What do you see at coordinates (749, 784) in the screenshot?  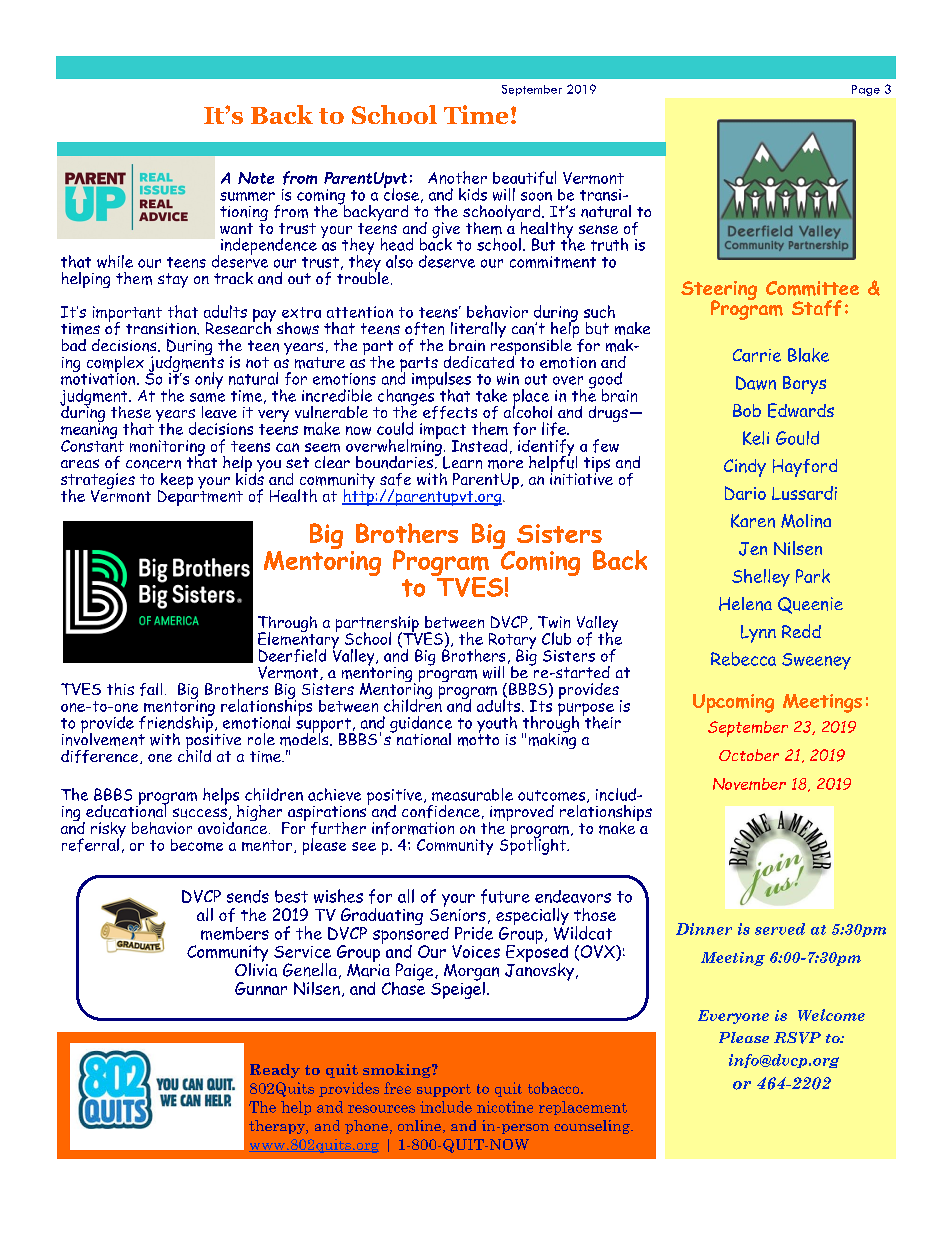 I see `November` at bounding box center [749, 784].
